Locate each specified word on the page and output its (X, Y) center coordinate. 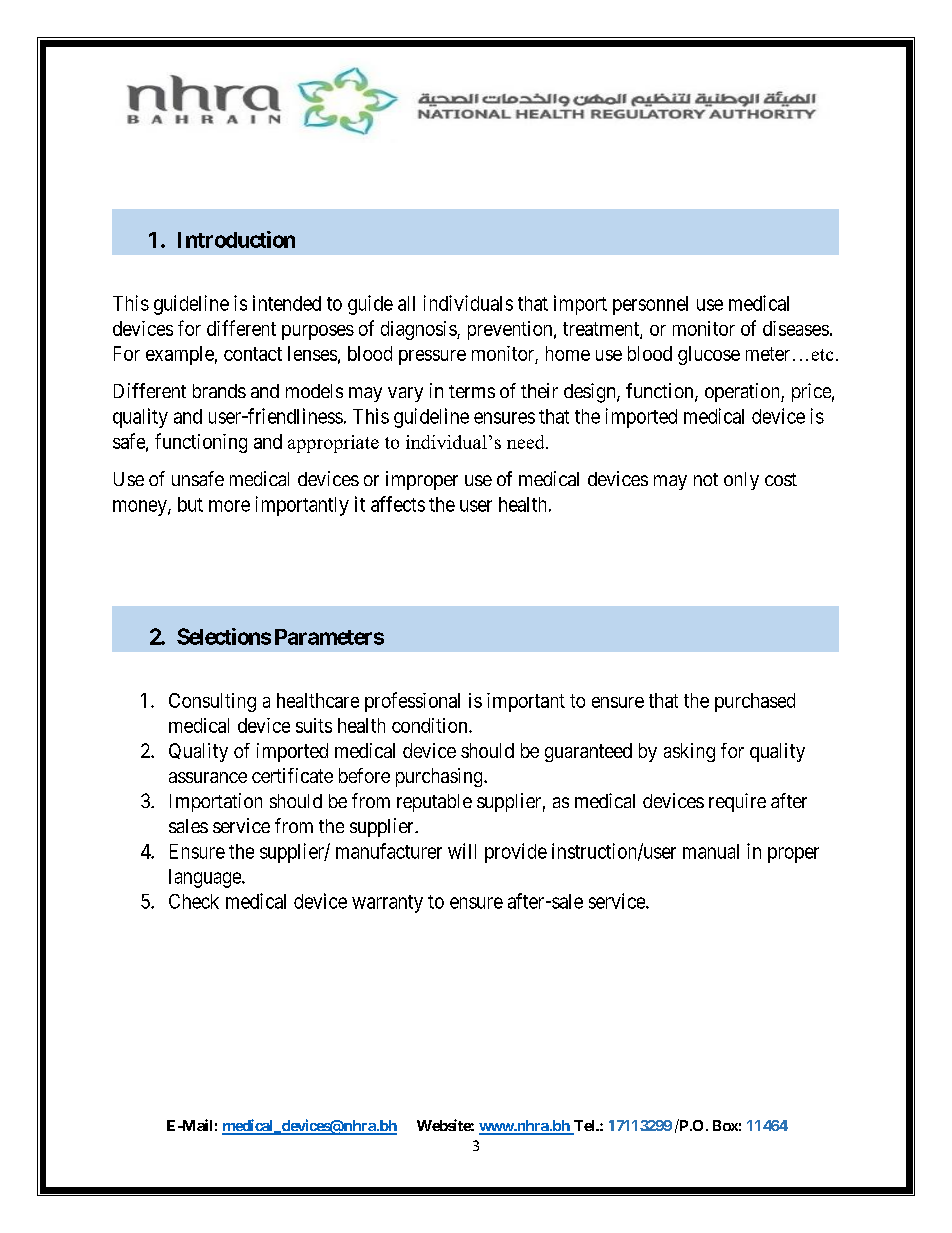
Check (194, 901)
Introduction (236, 239)
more (229, 506)
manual (711, 851)
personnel (650, 305)
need (527, 442)
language (206, 878)
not (706, 479)
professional (412, 702)
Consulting (212, 702)
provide (516, 853)
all (406, 303)
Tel (584, 1127)
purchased (755, 702)
